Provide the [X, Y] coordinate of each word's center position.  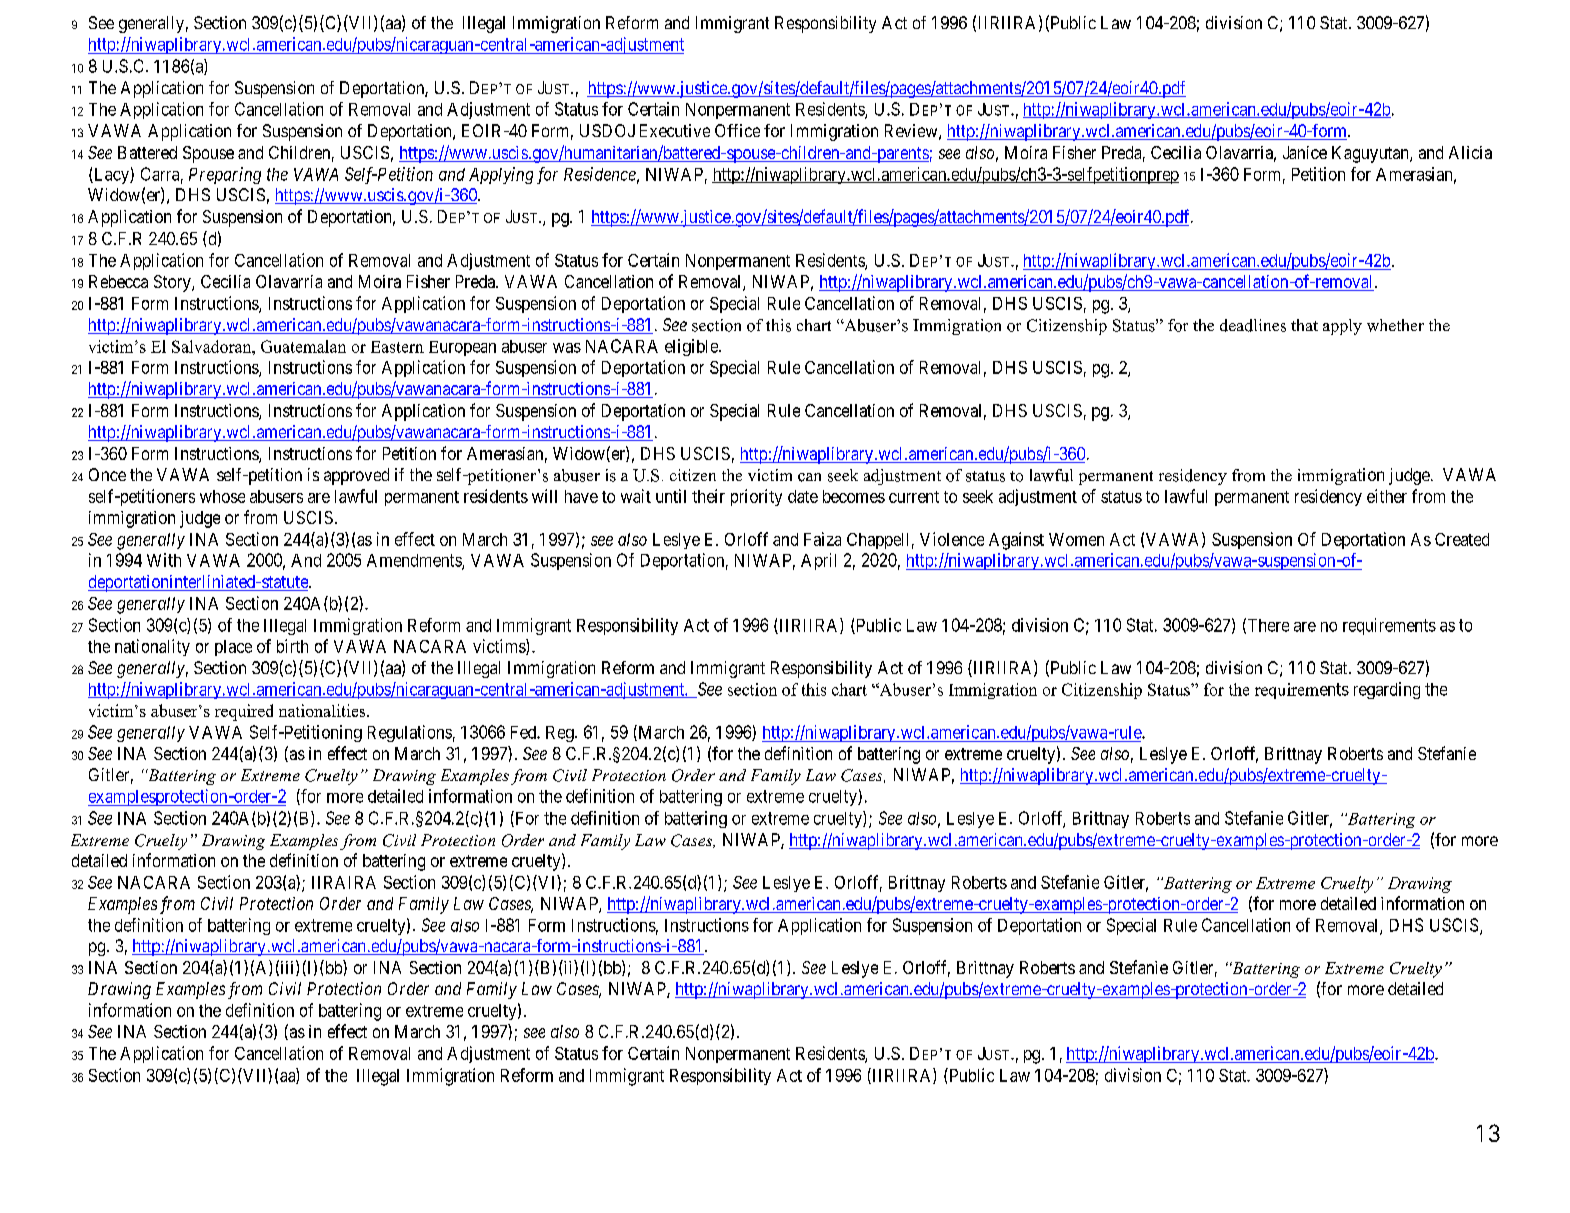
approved [356, 476]
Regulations [410, 733]
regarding [1387, 690]
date [803, 496]
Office [737, 130]
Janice [1305, 152]
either [1387, 496]
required [244, 712]
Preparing [225, 175]
